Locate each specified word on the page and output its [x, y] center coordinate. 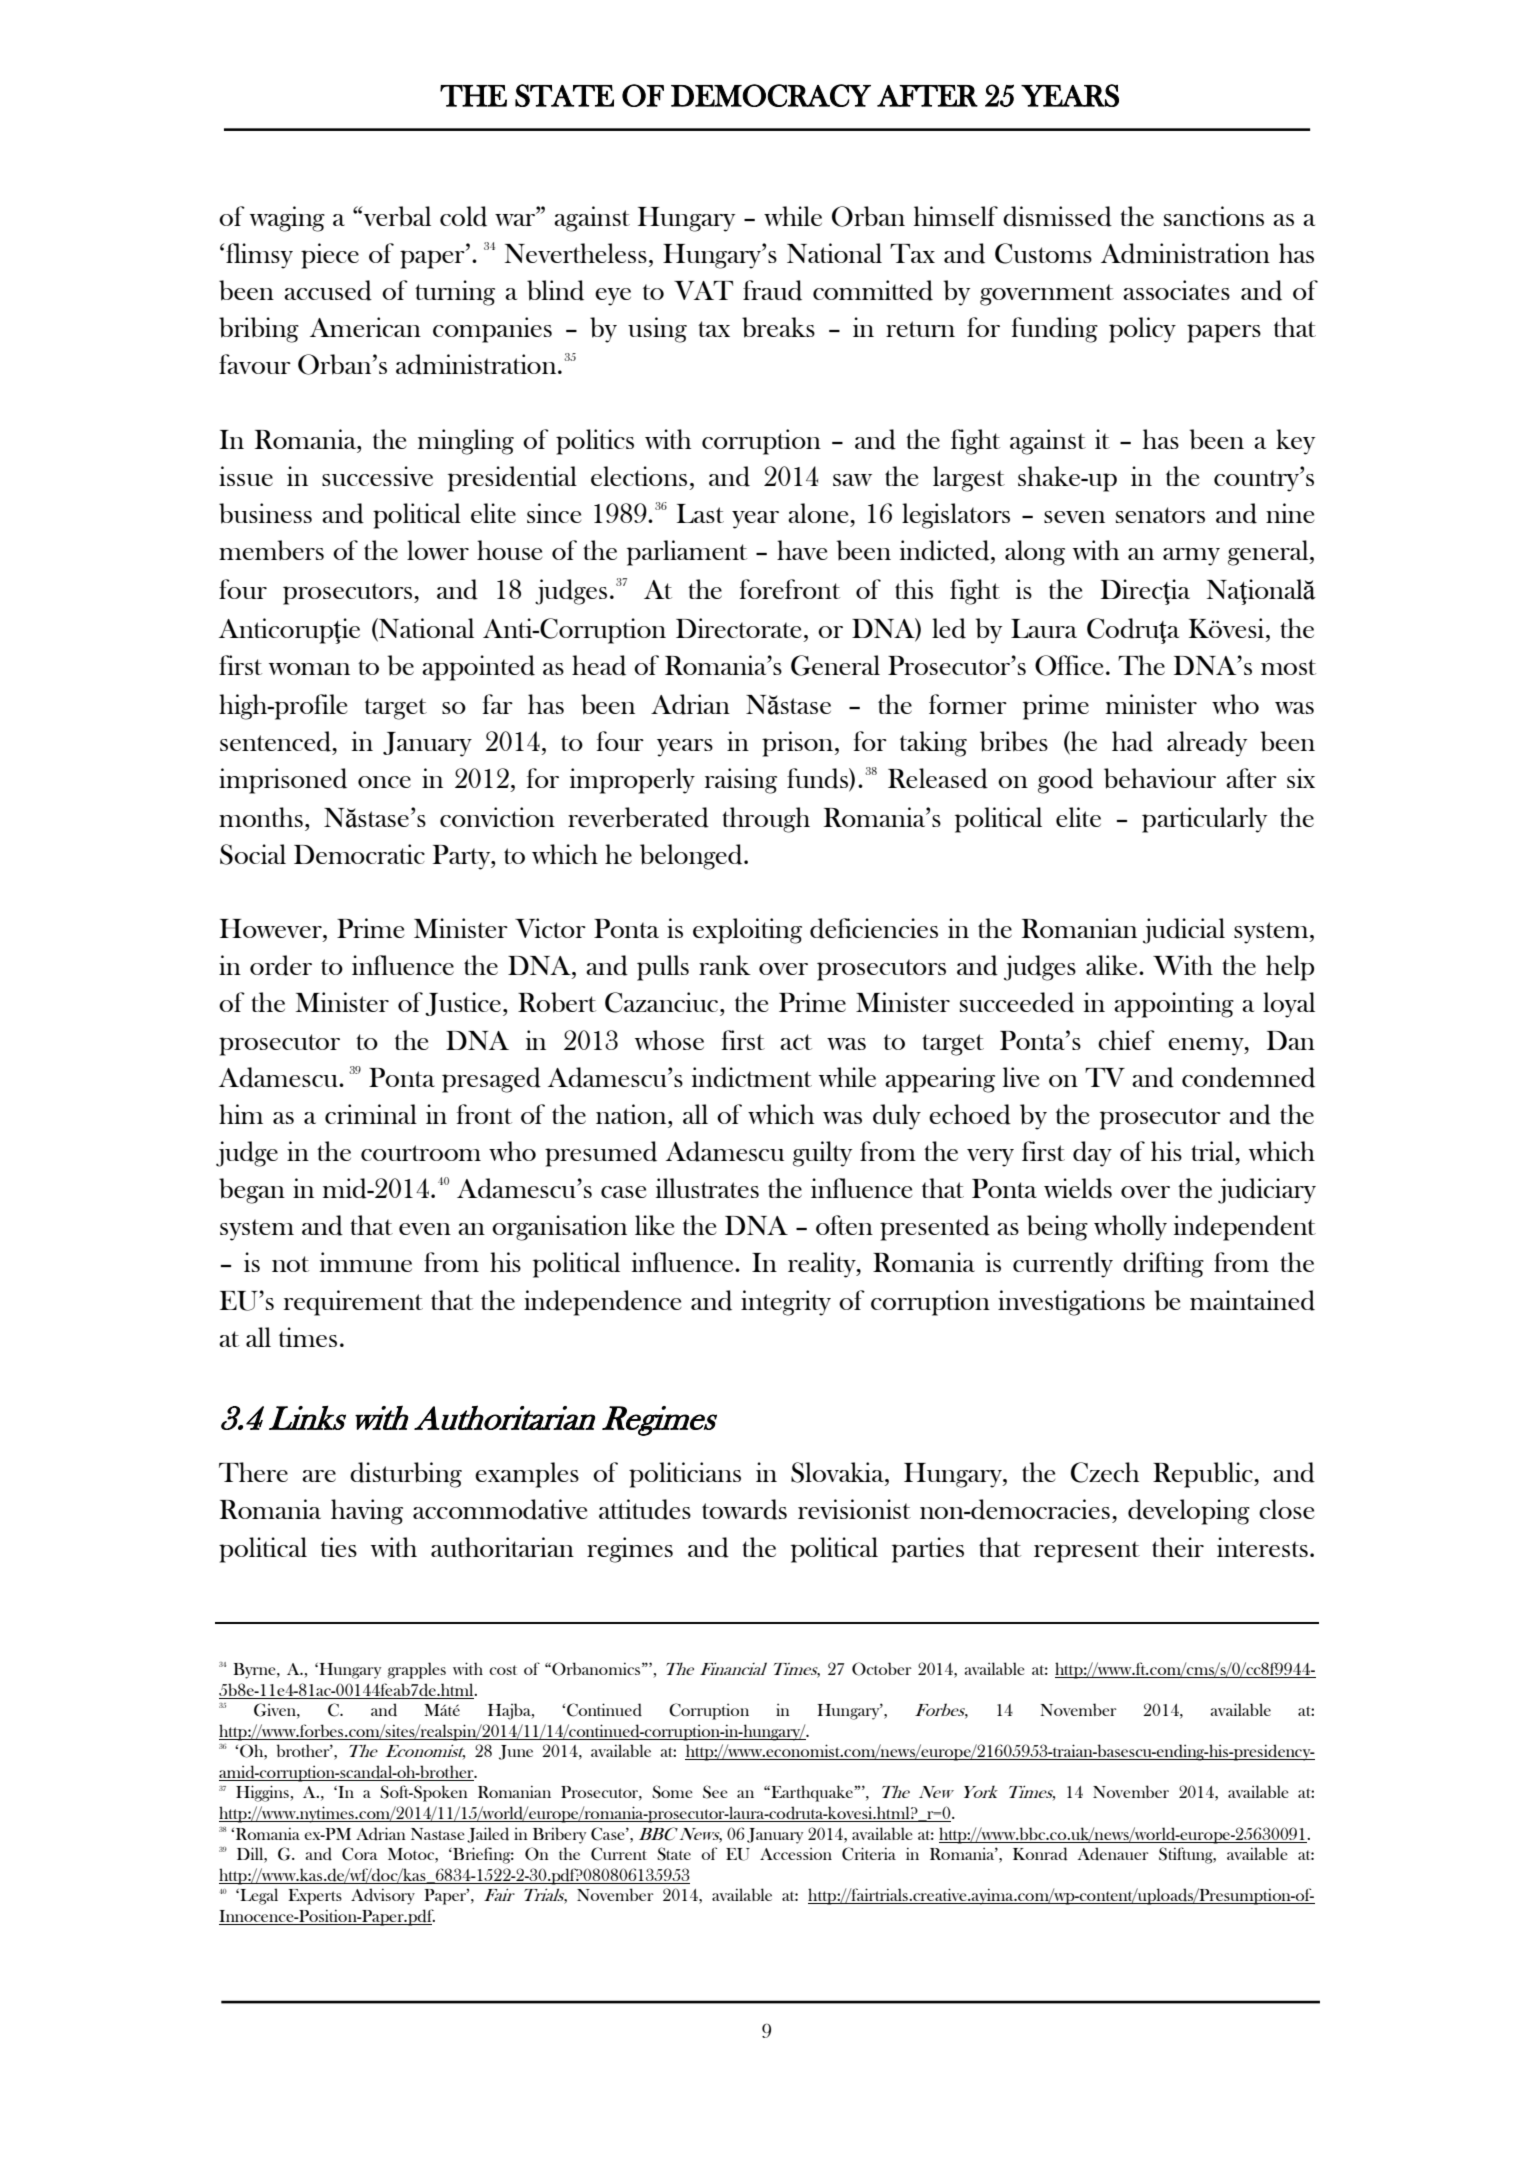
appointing [1174, 1005]
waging [287, 219]
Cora [360, 1854]
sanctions [1214, 216]
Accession [796, 1853]
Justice [463, 1004]
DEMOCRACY [771, 95]
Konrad [1040, 1854]
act [796, 1042]
